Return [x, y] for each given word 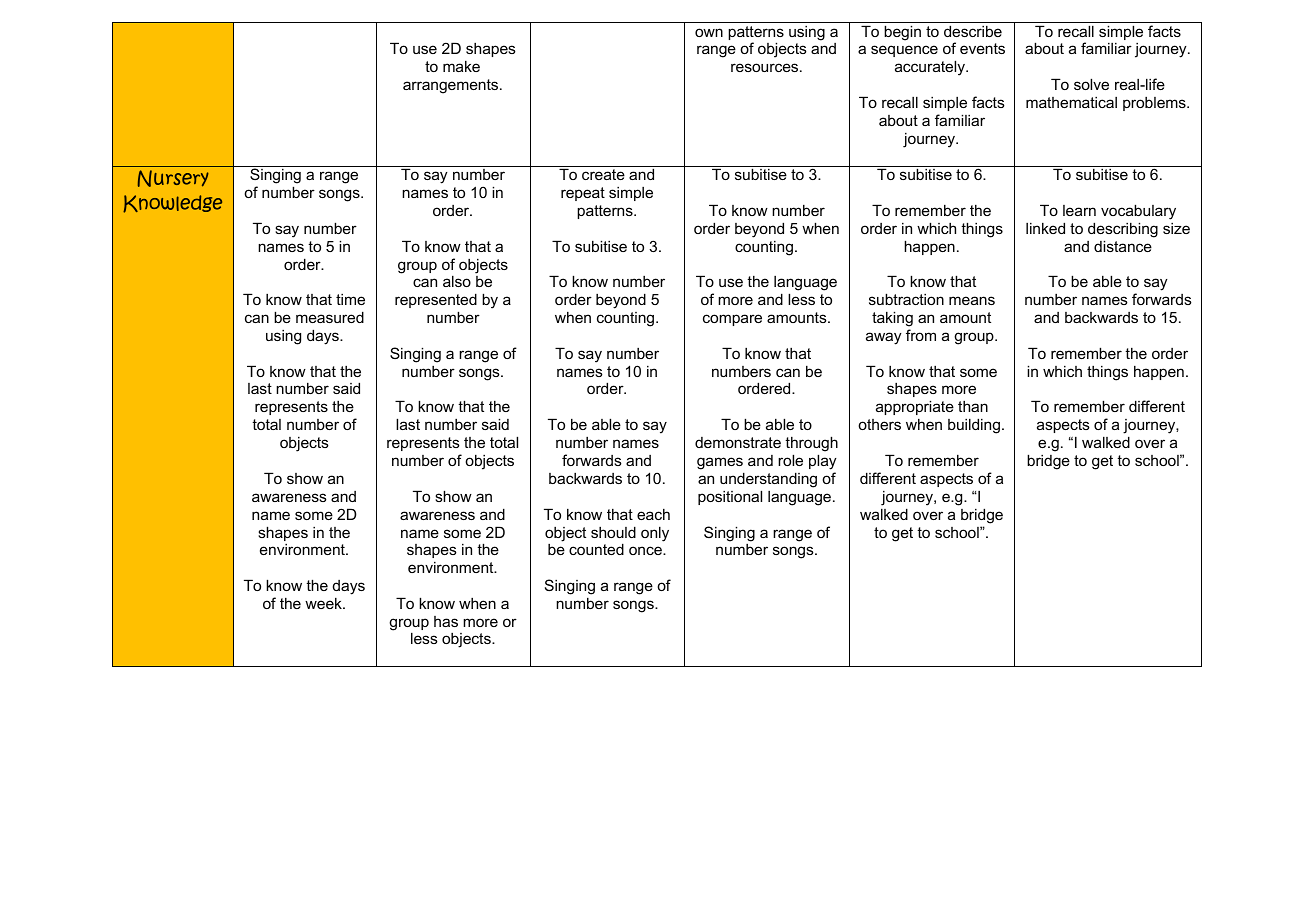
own [709, 32]
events [982, 48]
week [324, 603]
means [972, 300]
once [646, 550]
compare [732, 320]
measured [330, 317]
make [461, 66]
